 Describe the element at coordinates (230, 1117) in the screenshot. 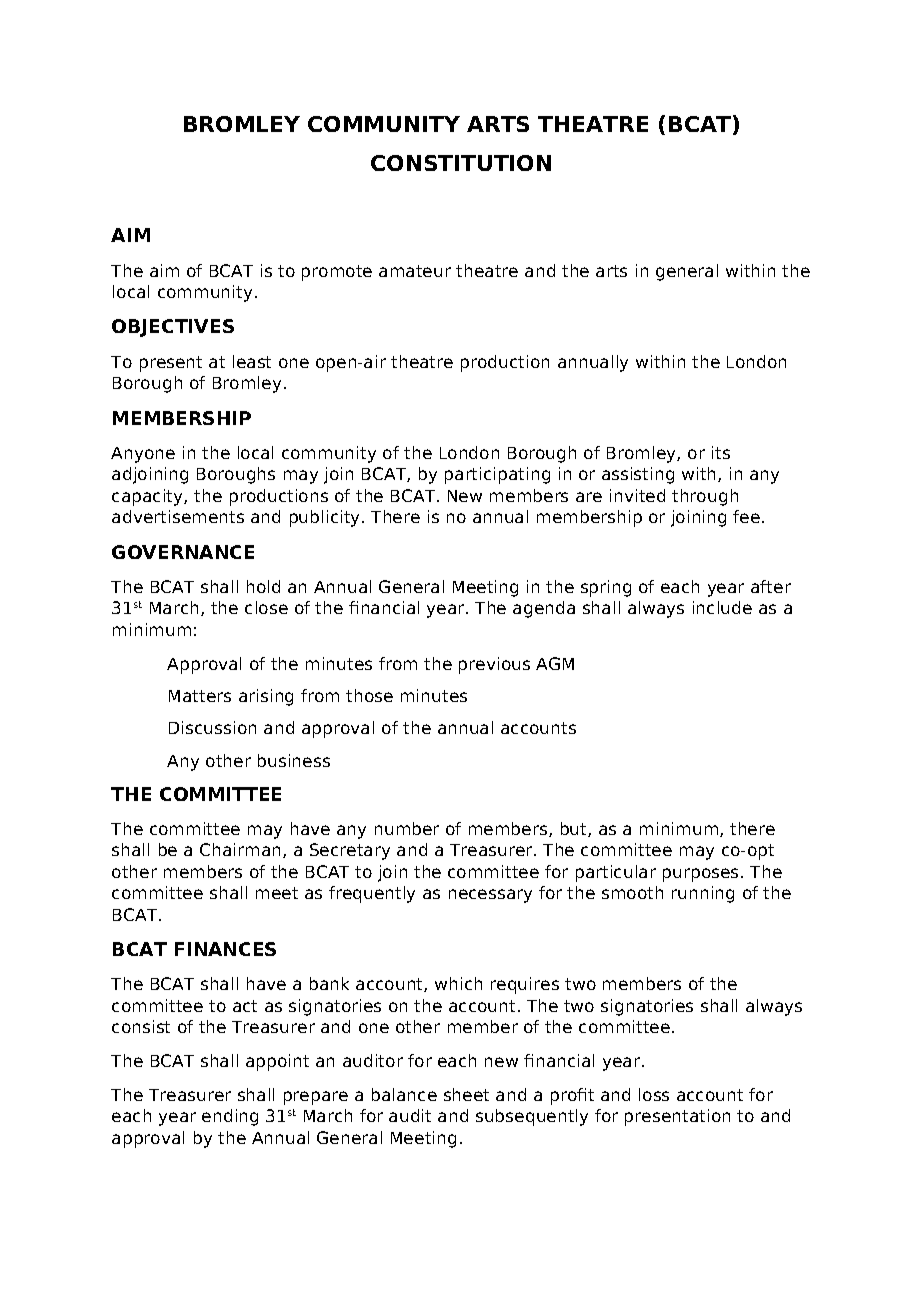

I see `ending` at that location.
